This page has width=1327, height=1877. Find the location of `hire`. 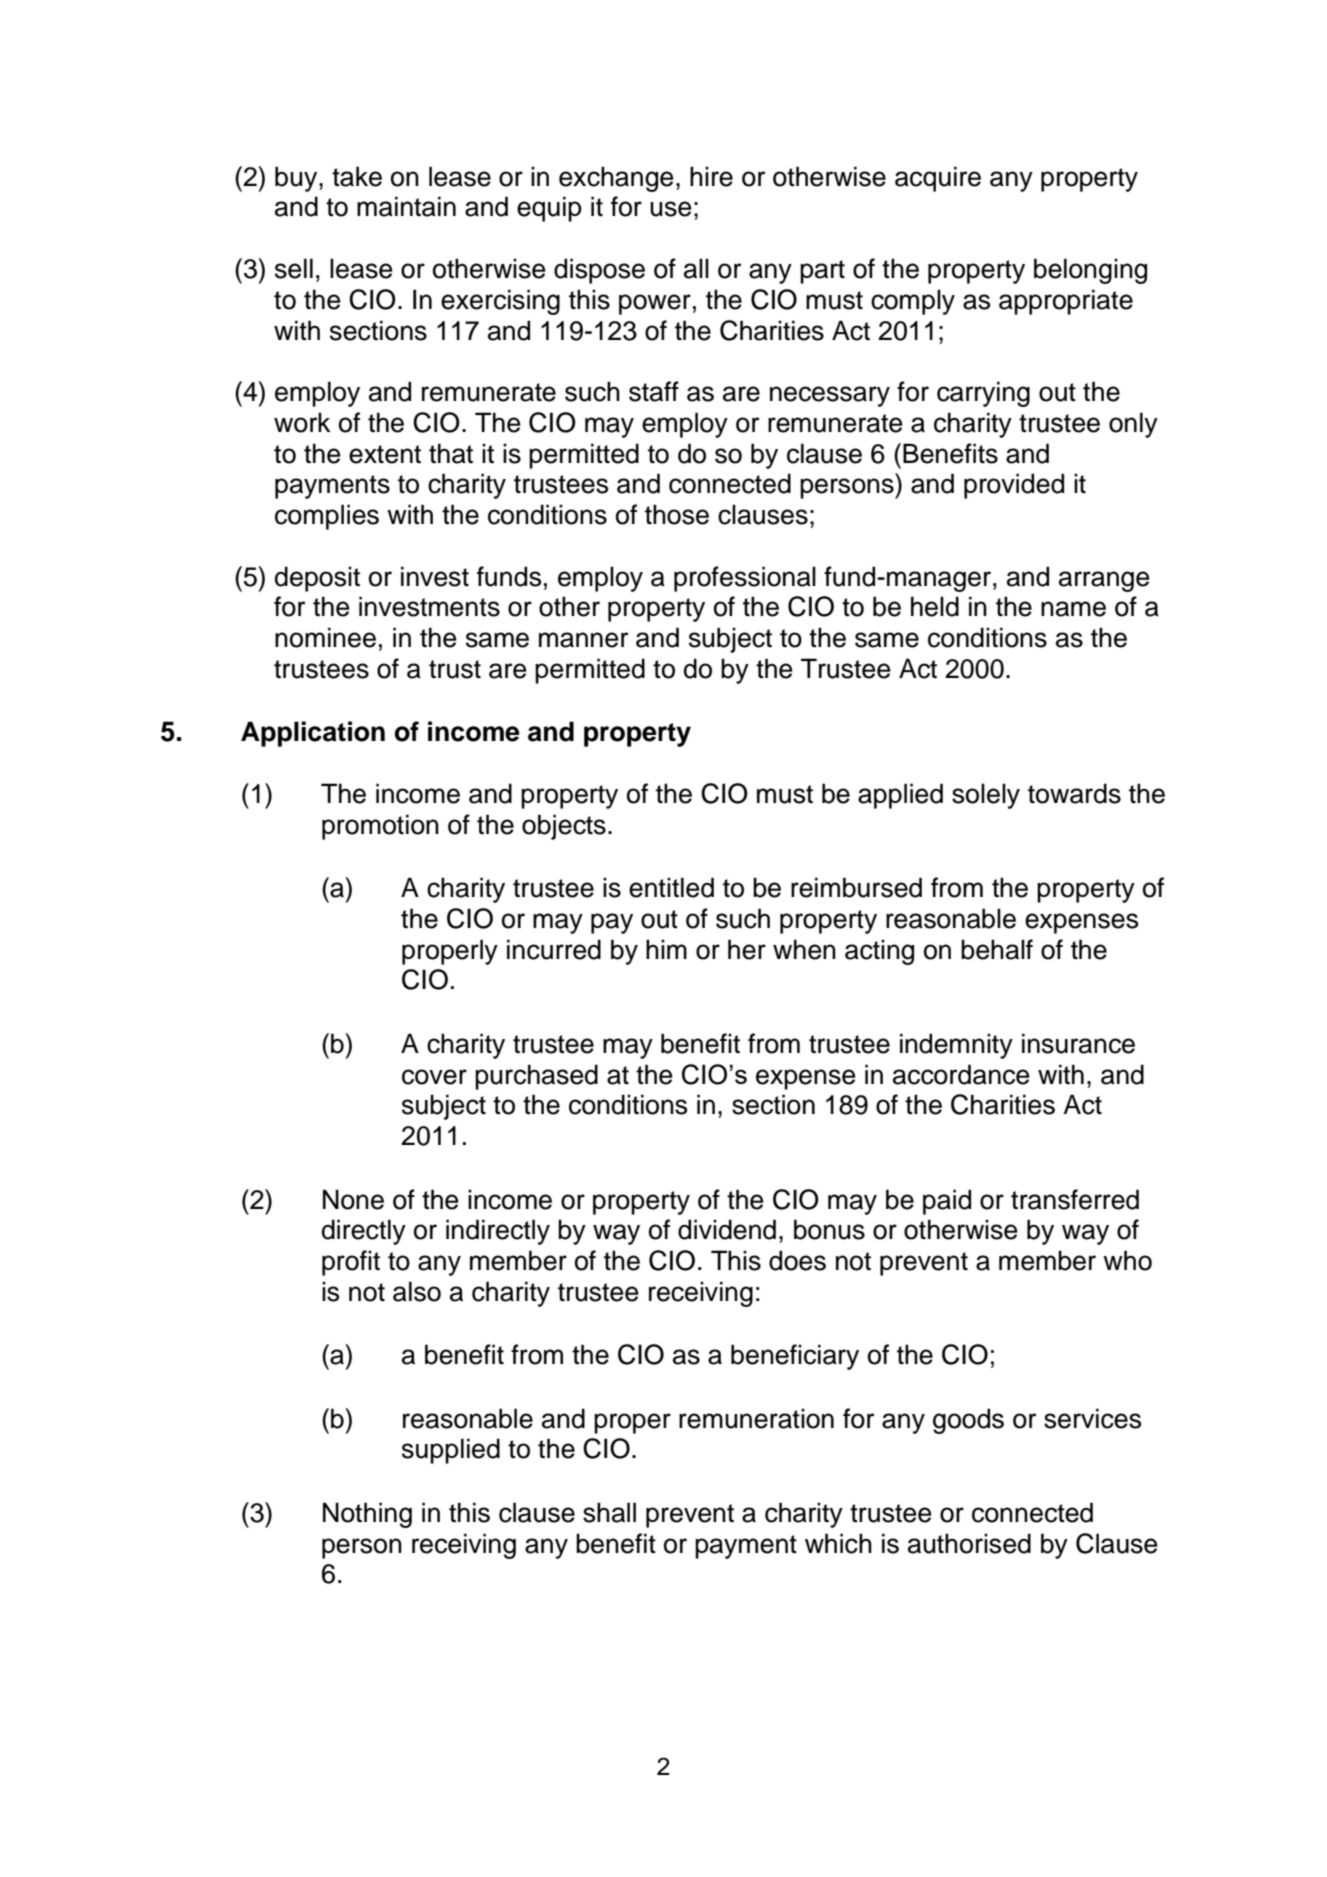

hire is located at coordinates (711, 176).
